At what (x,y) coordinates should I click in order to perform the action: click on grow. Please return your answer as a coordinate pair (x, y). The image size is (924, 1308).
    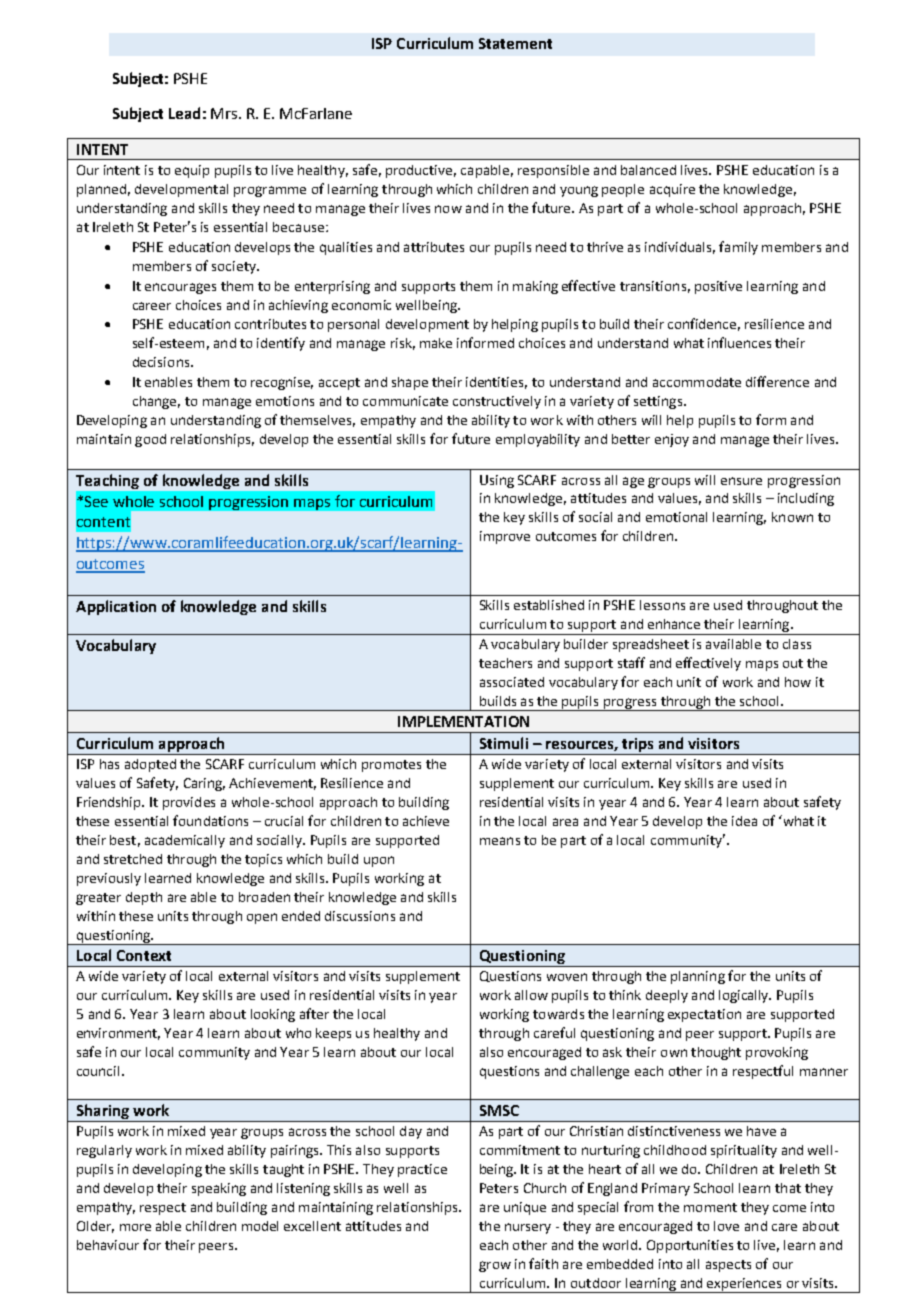
    Looking at the image, I should click on (495, 1266).
